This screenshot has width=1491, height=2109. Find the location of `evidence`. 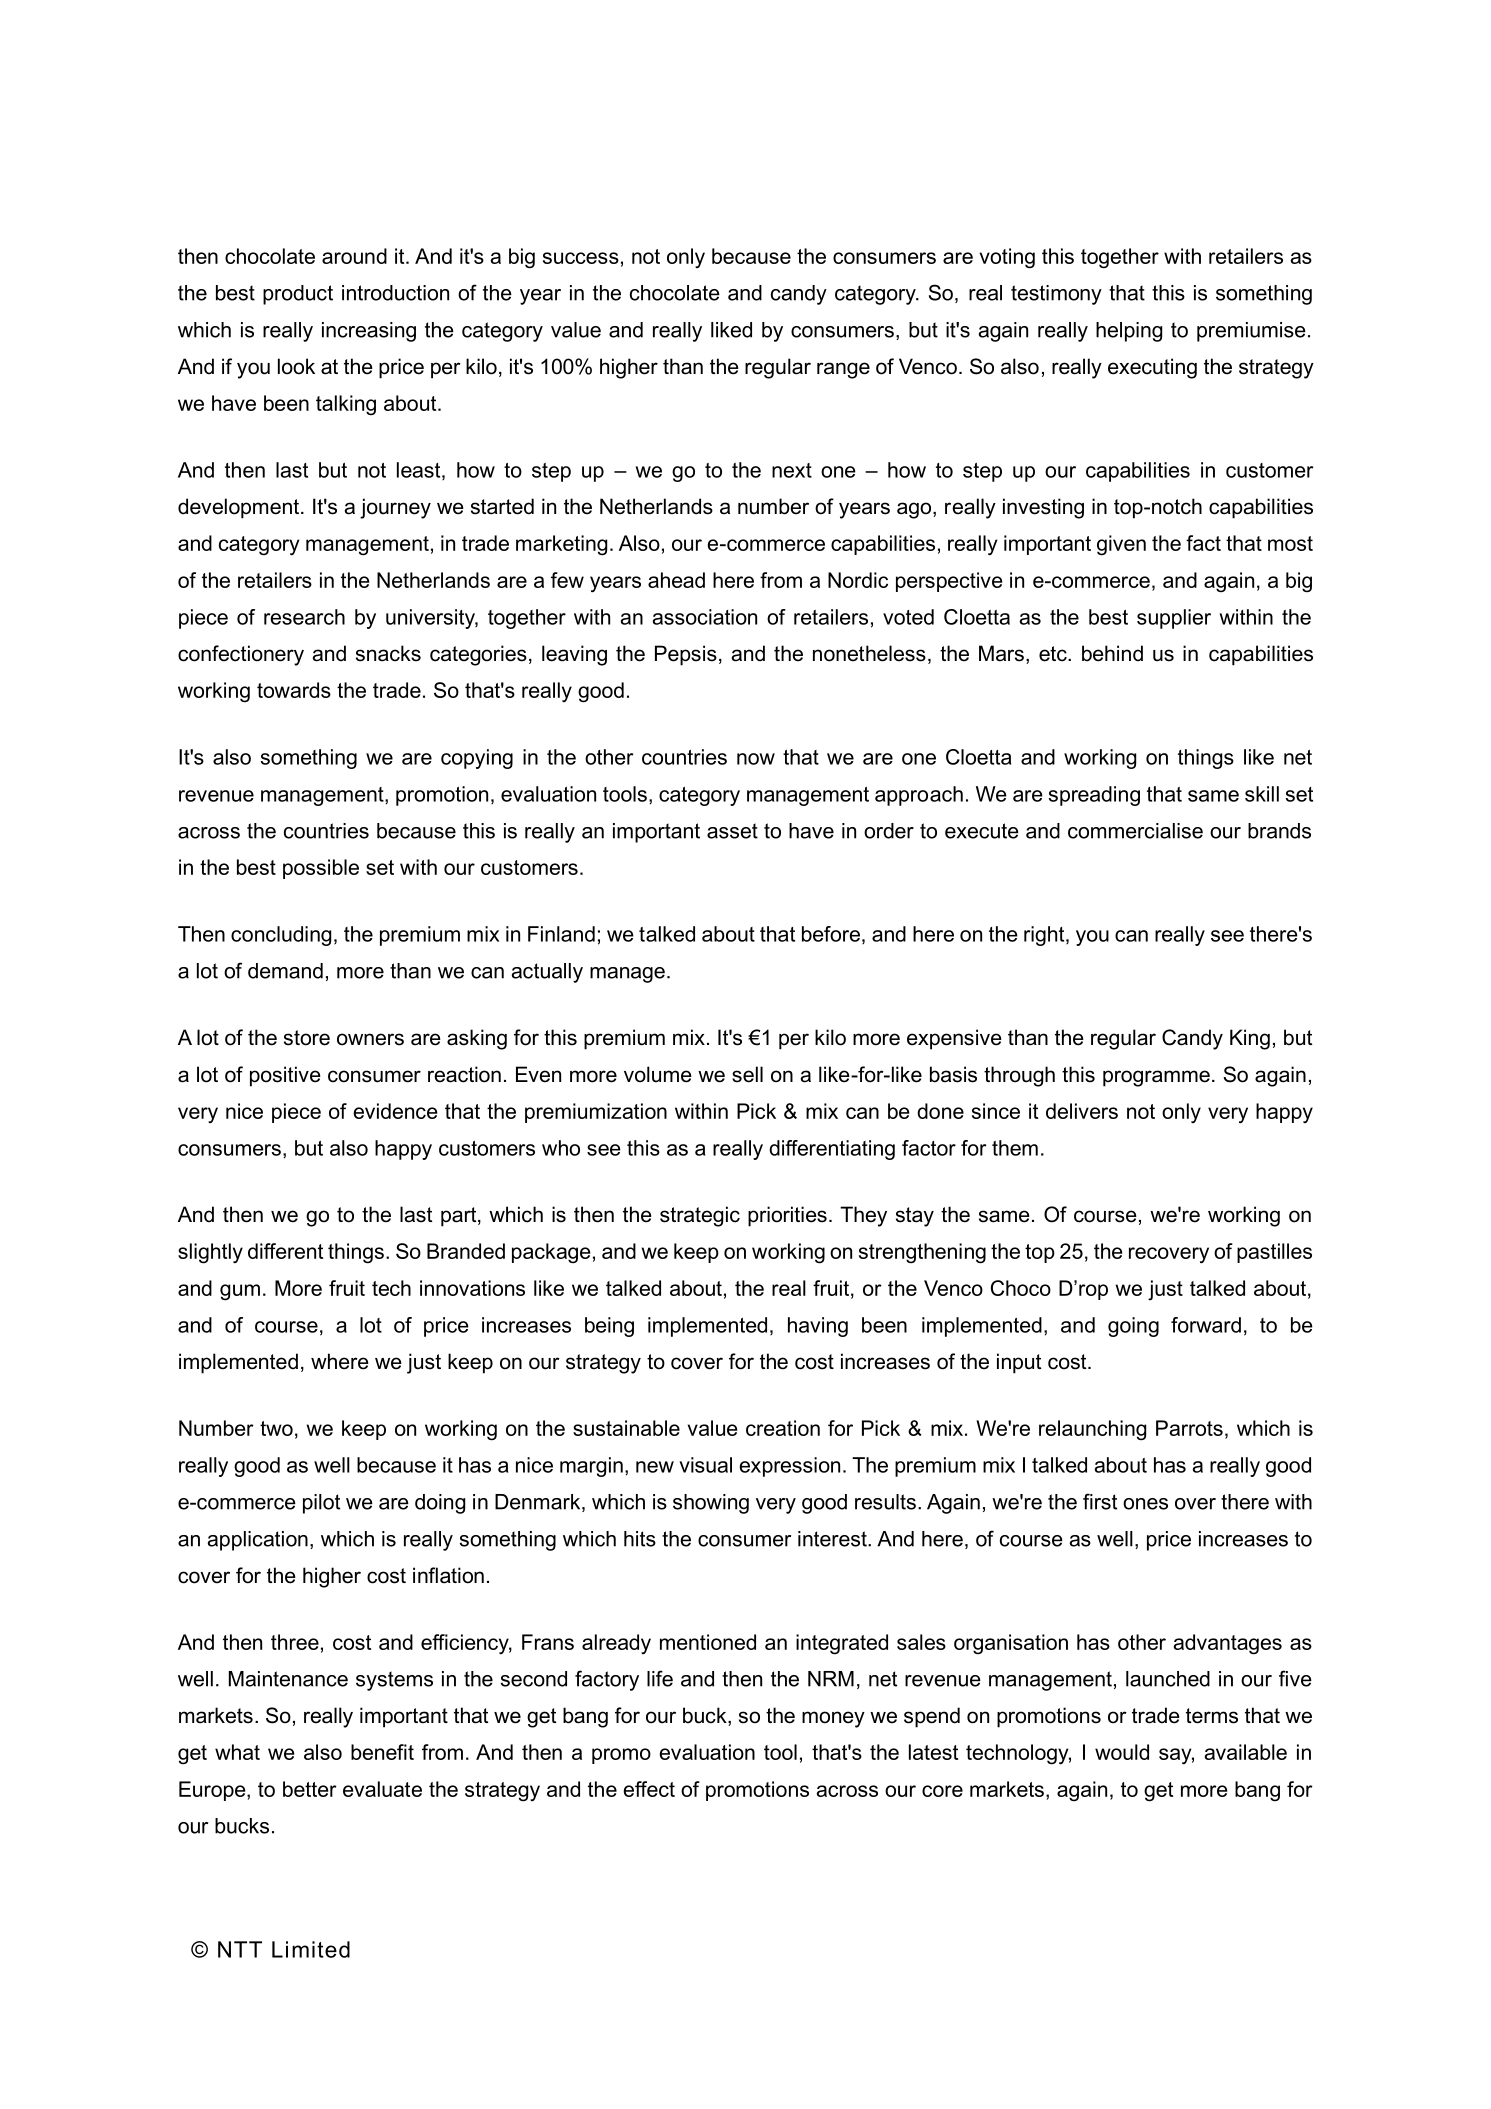

evidence is located at coordinates (395, 1111).
